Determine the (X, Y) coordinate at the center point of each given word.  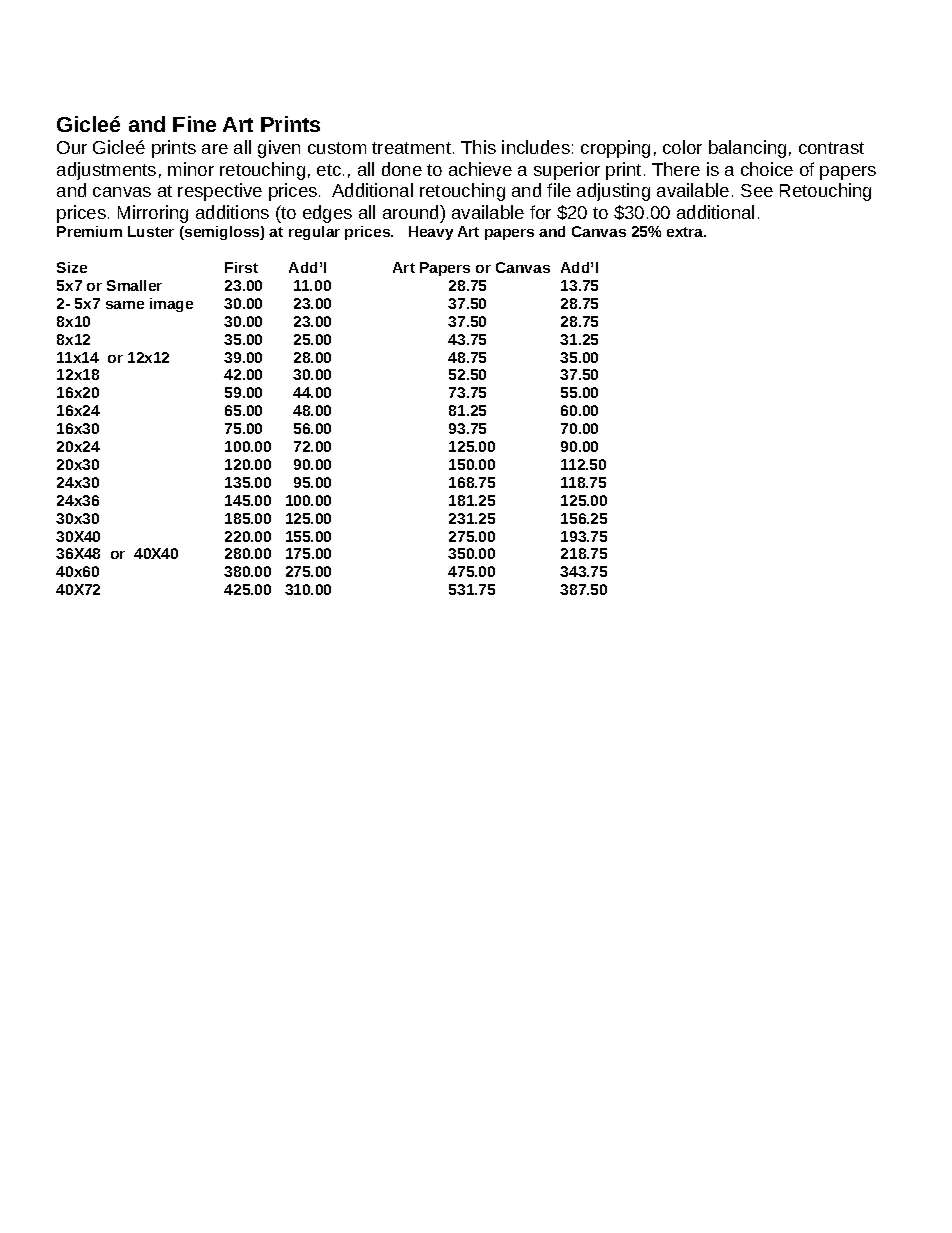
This (478, 147)
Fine (194, 124)
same (125, 305)
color (682, 147)
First (241, 267)
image (171, 305)
